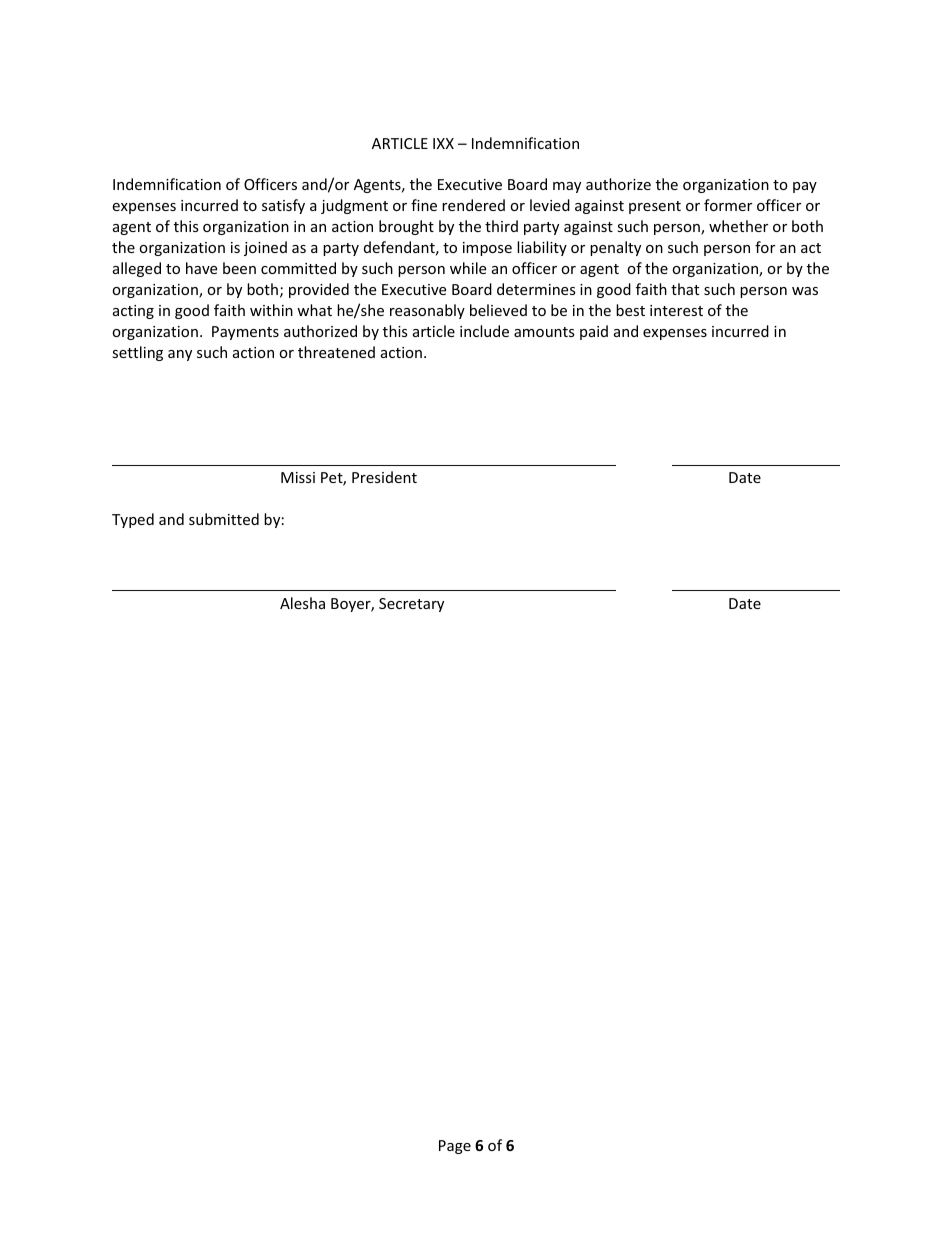 This page has height=1233, width=952. I want to click on Secretary, so click(411, 605).
